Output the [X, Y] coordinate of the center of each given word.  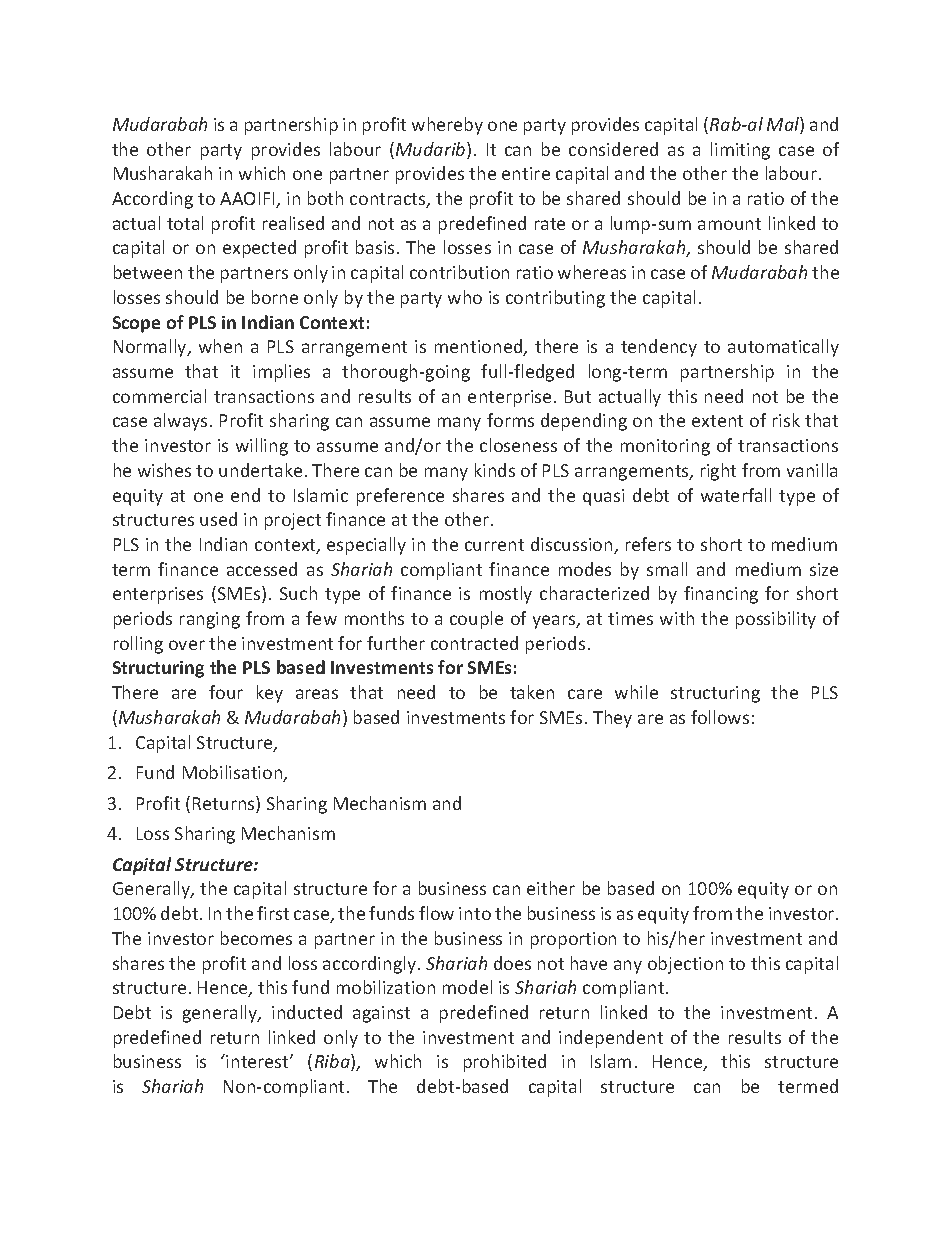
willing [262, 447]
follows [720, 717]
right [718, 472]
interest [258, 1061]
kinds [495, 470]
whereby [447, 126]
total [185, 223]
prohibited [505, 1063]
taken [532, 692]
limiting [740, 151]
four [226, 692]
